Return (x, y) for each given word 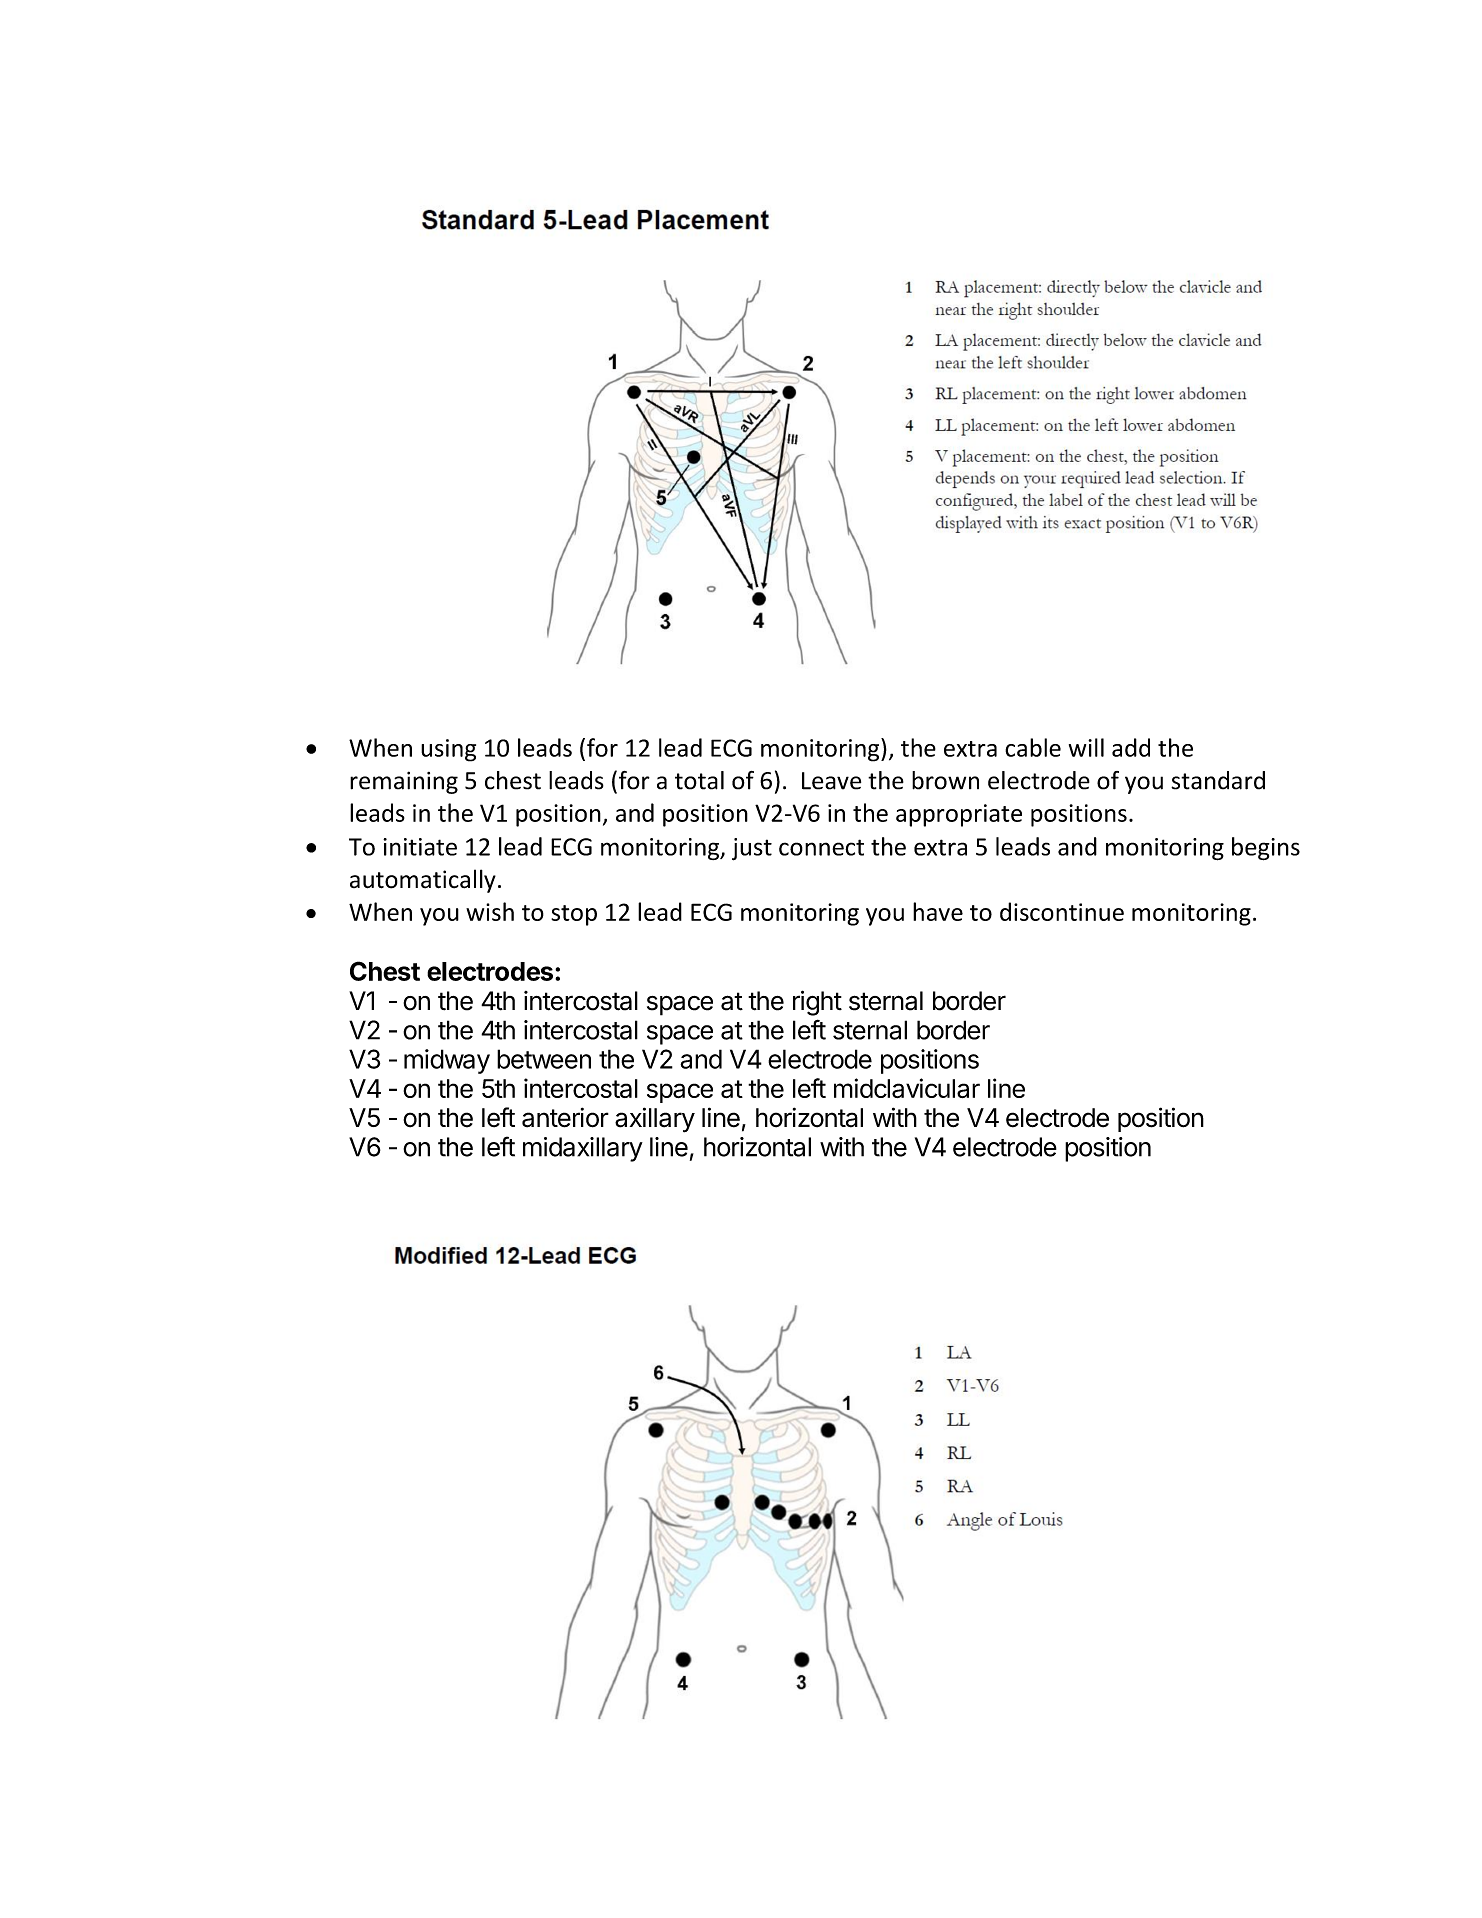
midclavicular (907, 1088)
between (544, 1059)
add (1131, 747)
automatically (423, 881)
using (448, 750)
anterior (565, 1117)
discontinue (1062, 911)
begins (1266, 849)
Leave (831, 781)
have (938, 911)
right (817, 1003)
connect (821, 847)
